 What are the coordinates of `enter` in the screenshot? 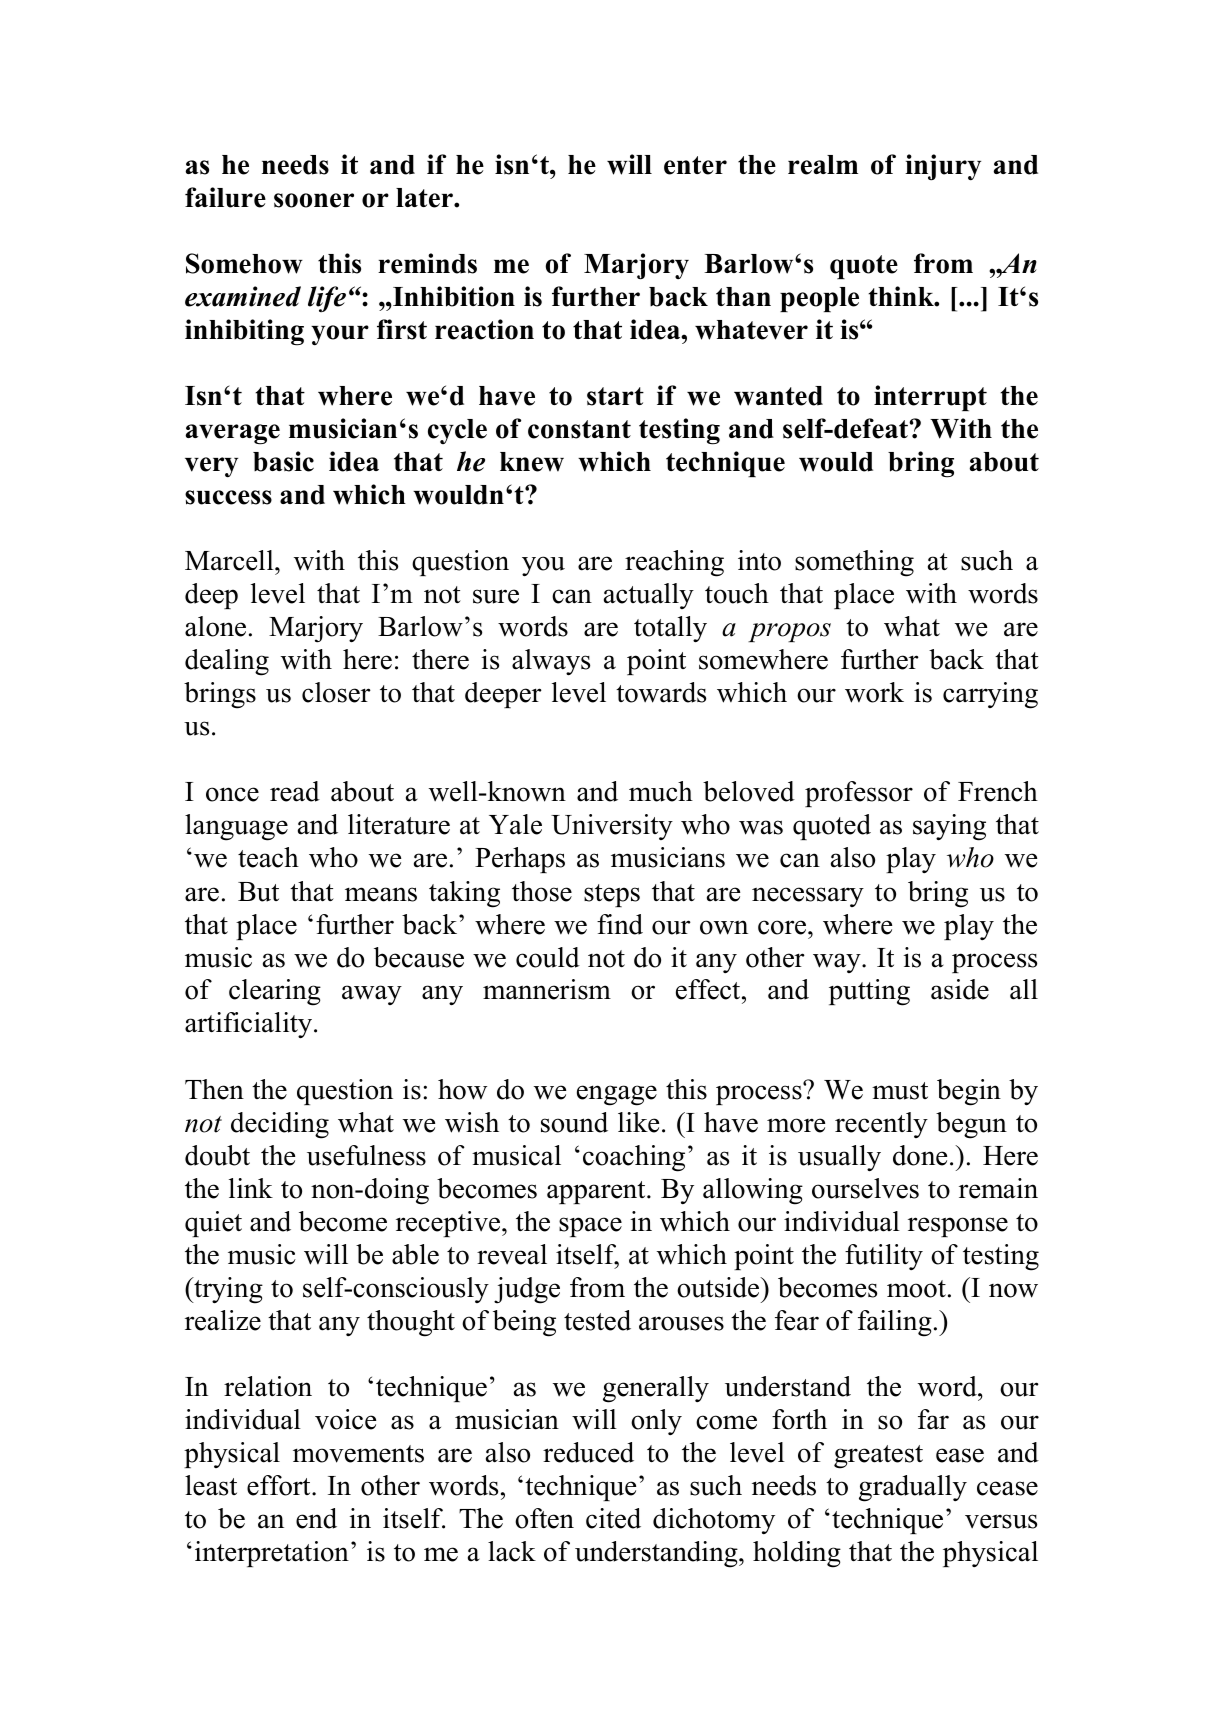 It's located at (695, 165).
